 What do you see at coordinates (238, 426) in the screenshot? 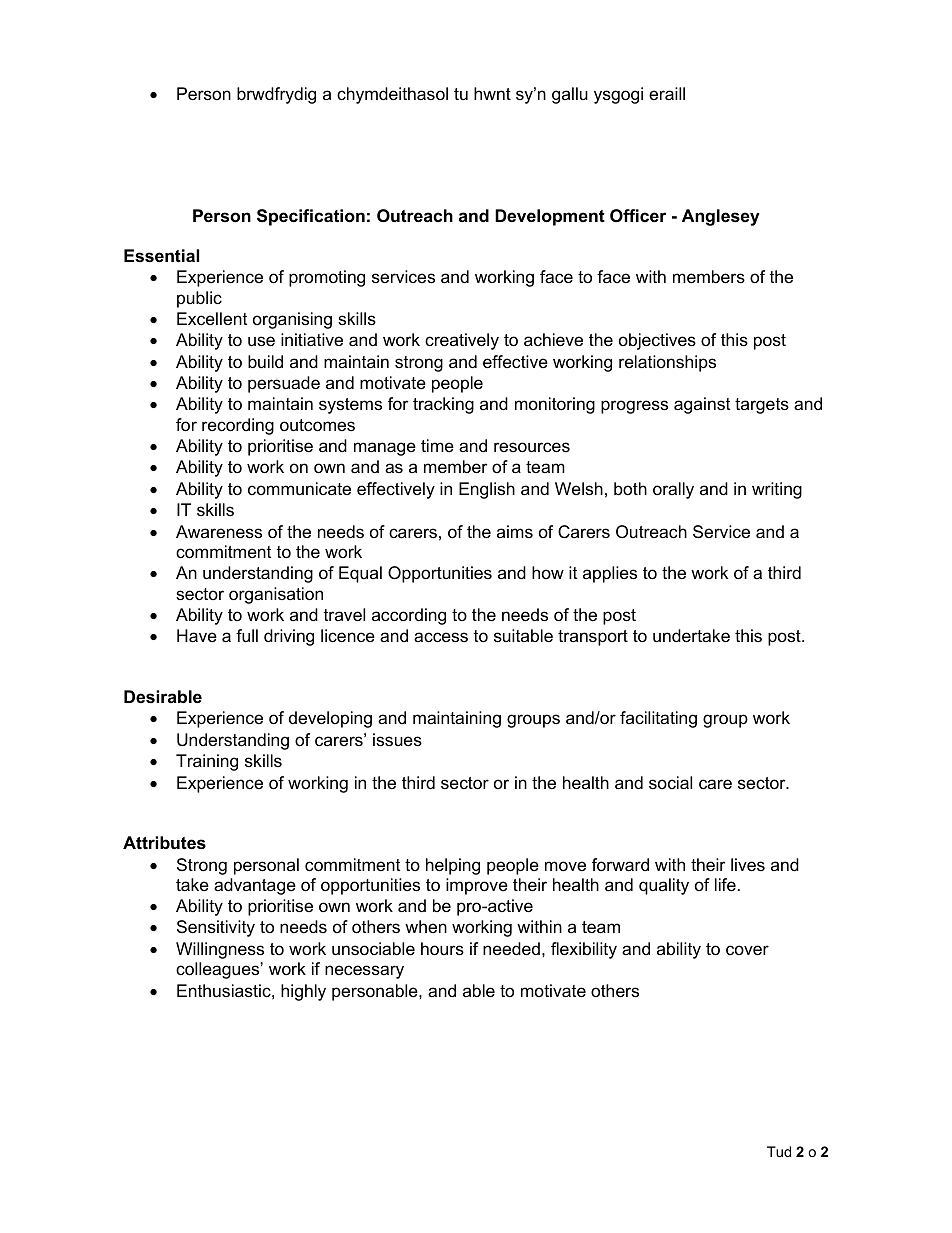
I see `recording` at bounding box center [238, 426].
